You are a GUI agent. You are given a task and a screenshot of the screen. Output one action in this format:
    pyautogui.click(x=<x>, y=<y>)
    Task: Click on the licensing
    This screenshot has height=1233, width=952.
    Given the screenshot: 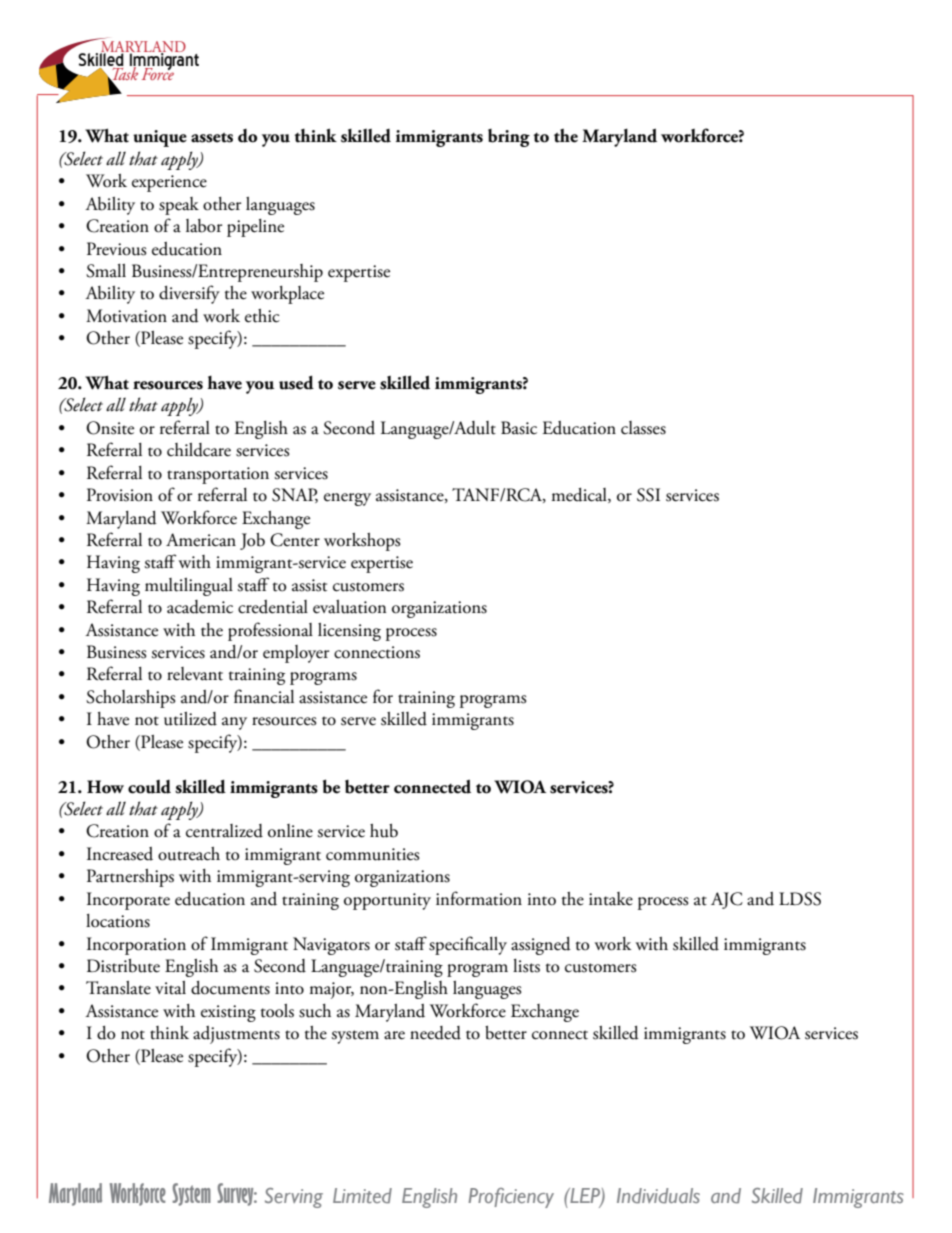 What is the action you would take?
    pyautogui.click(x=349, y=632)
